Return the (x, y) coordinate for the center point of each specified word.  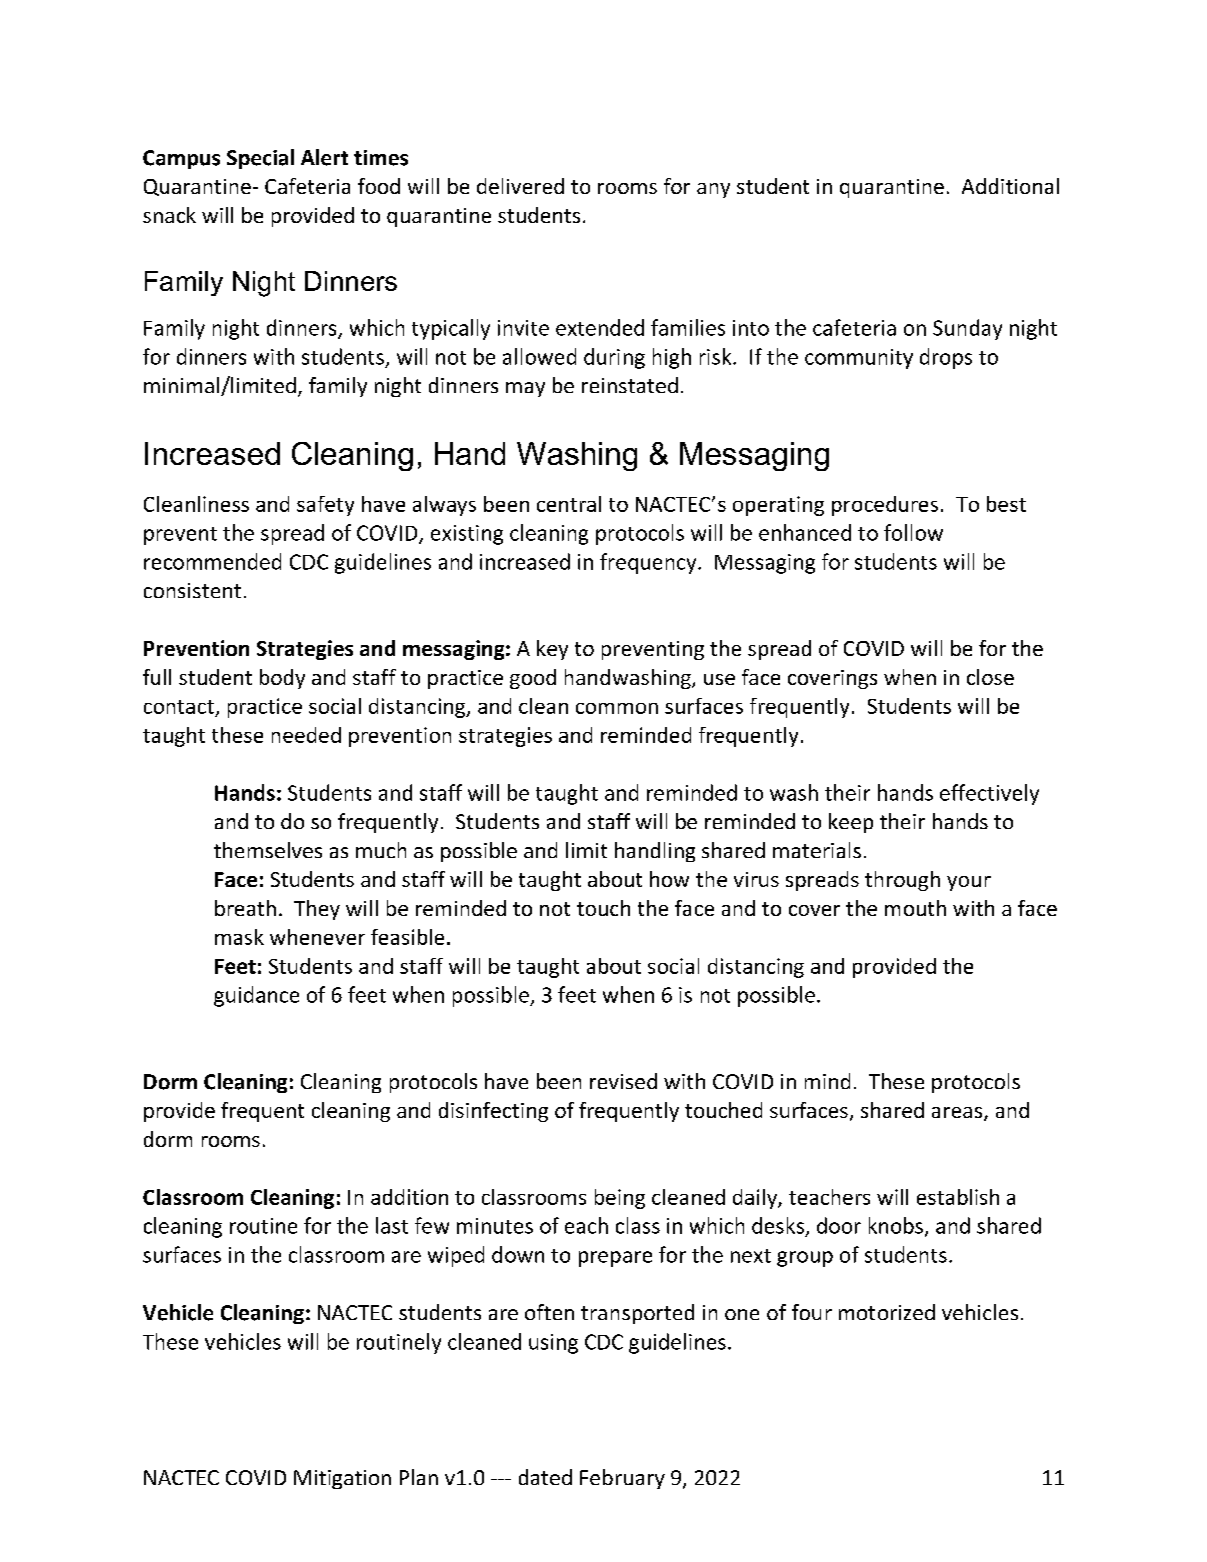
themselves (268, 850)
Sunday (967, 329)
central (569, 504)
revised (623, 1081)
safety (325, 506)
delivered (520, 186)
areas (957, 1112)
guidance (256, 996)
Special (260, 159)
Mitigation (342, 1479)
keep (851, 823)
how (669, 879)
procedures (885, 506)
